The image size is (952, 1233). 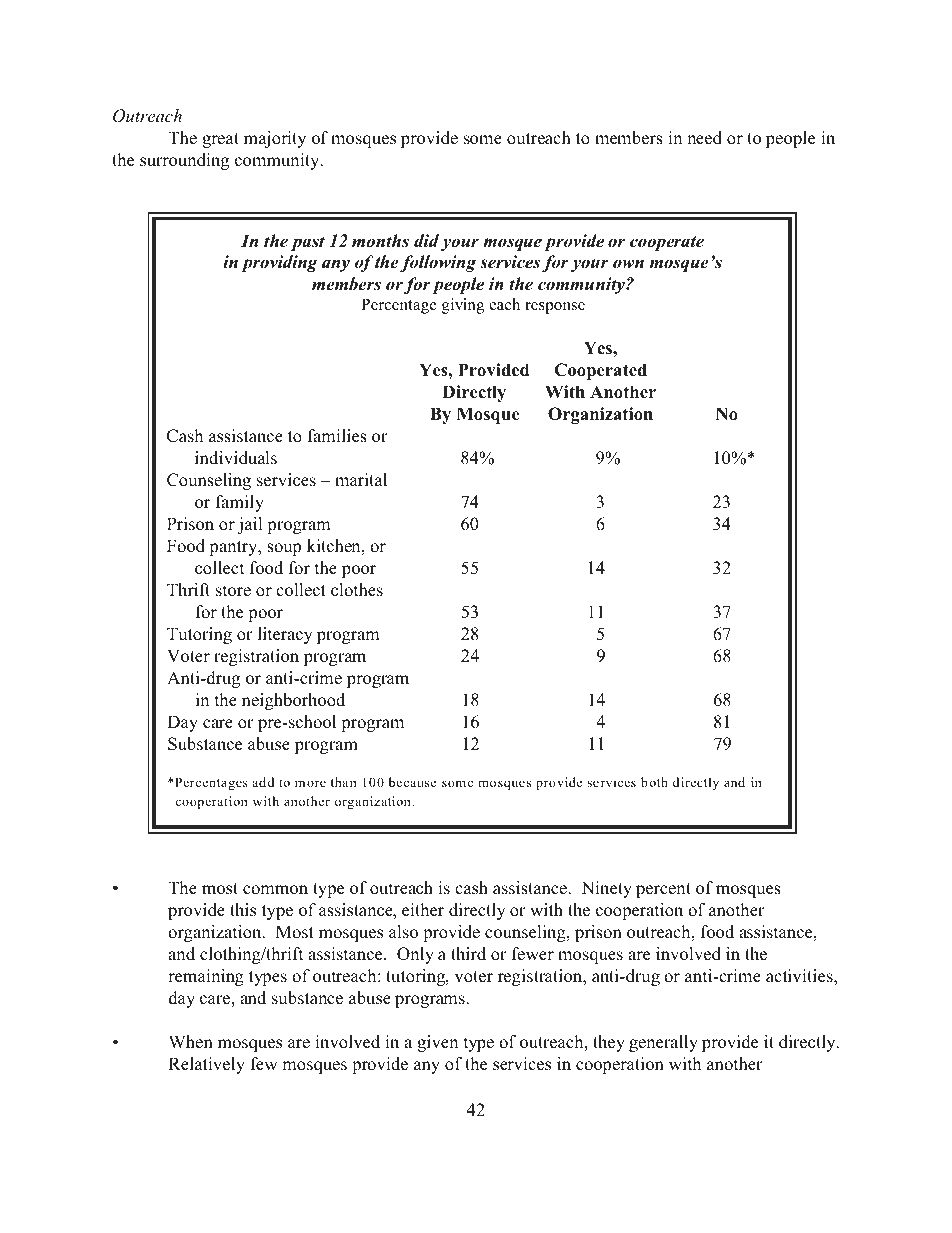 What do you see at coordinates (233, 591) in the screenshot?
I see `store` at bounding box center [233, 591].
